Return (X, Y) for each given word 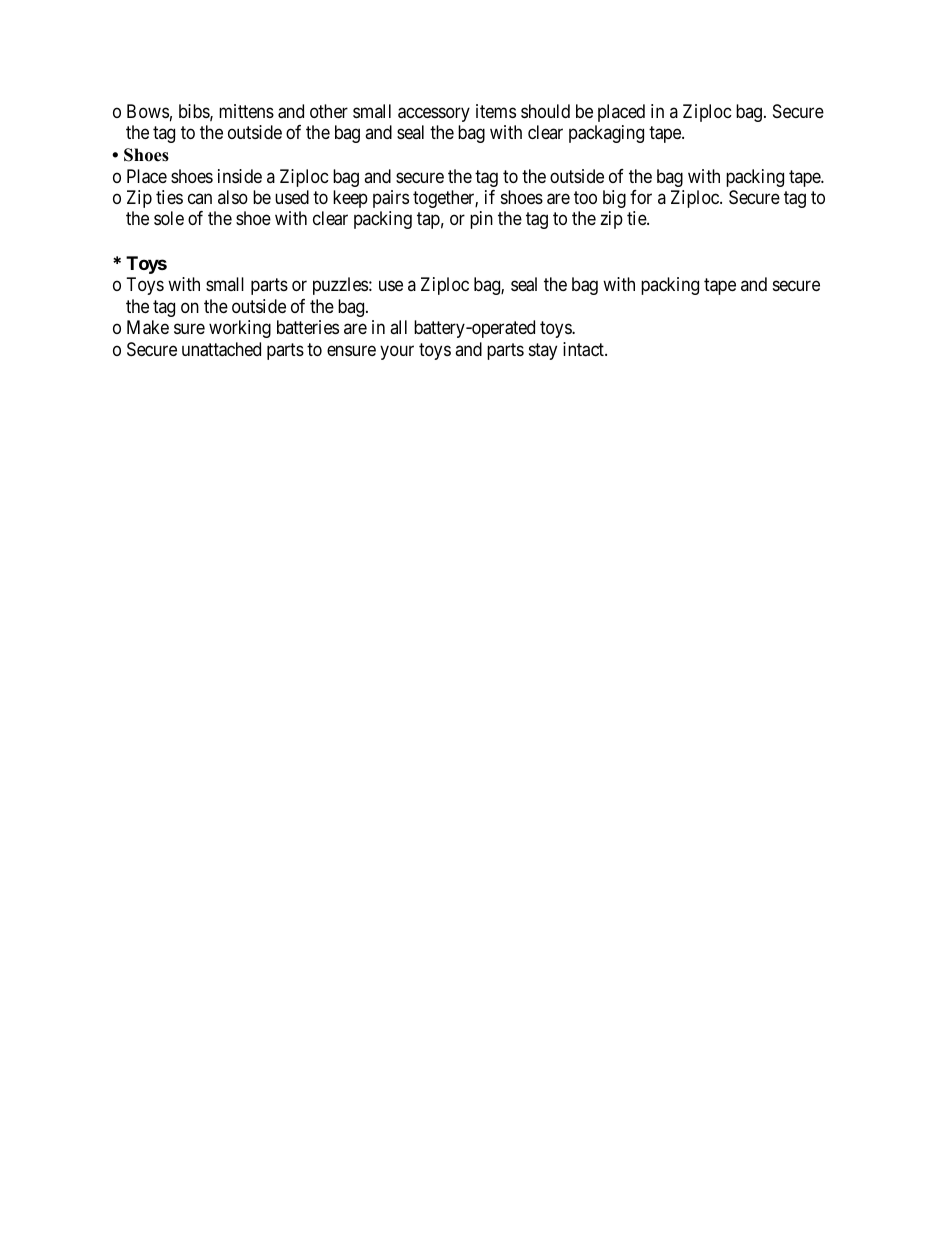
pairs (391, 199)
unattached (221, 349)
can (200, 198)
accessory (434, 114)
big (614, 199)
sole (169, 218)
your (397, 352)
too (585, 197)
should (545, 111)
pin (481, 220)
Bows (148, 111)
